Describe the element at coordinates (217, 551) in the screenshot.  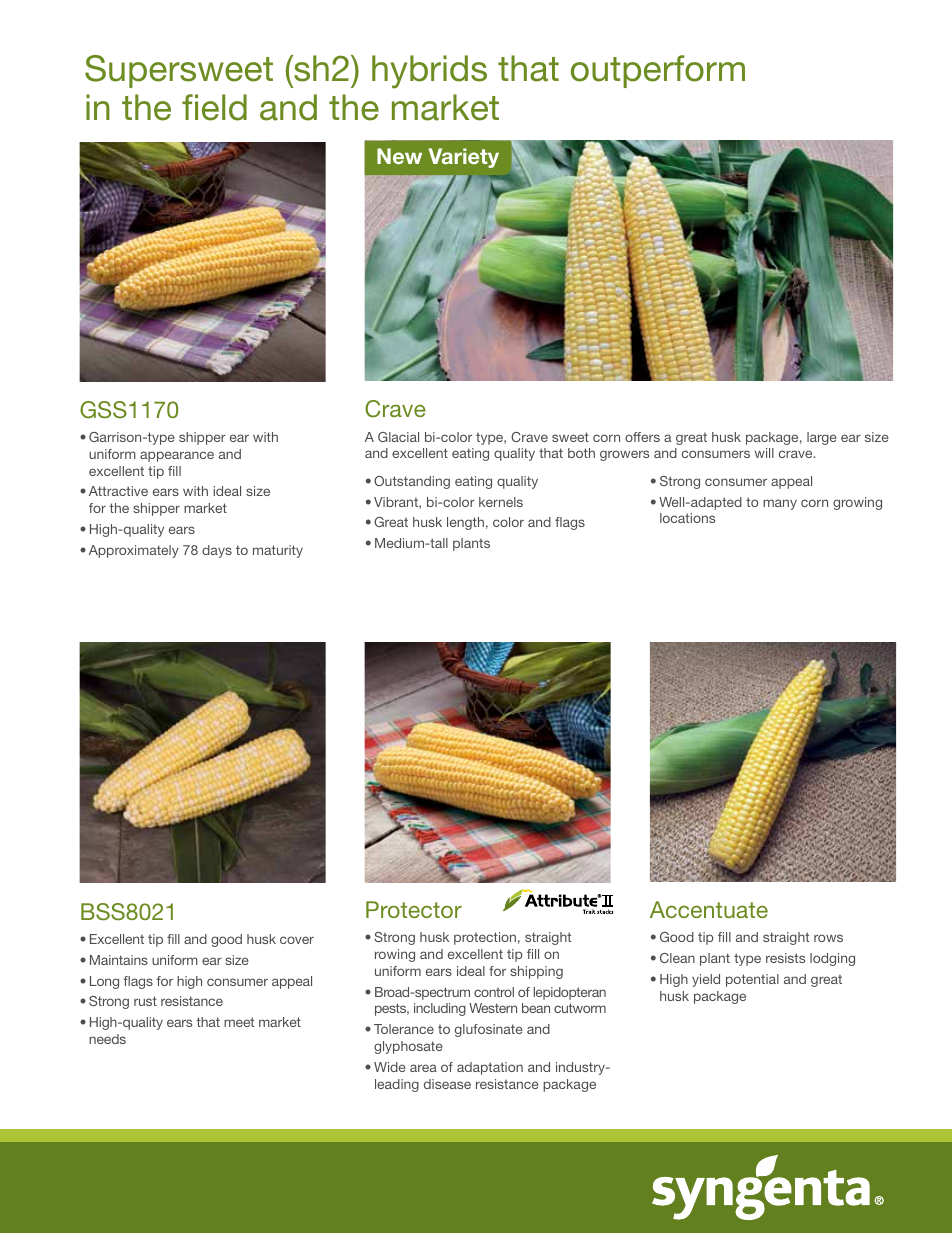
I see `days` at that location.
